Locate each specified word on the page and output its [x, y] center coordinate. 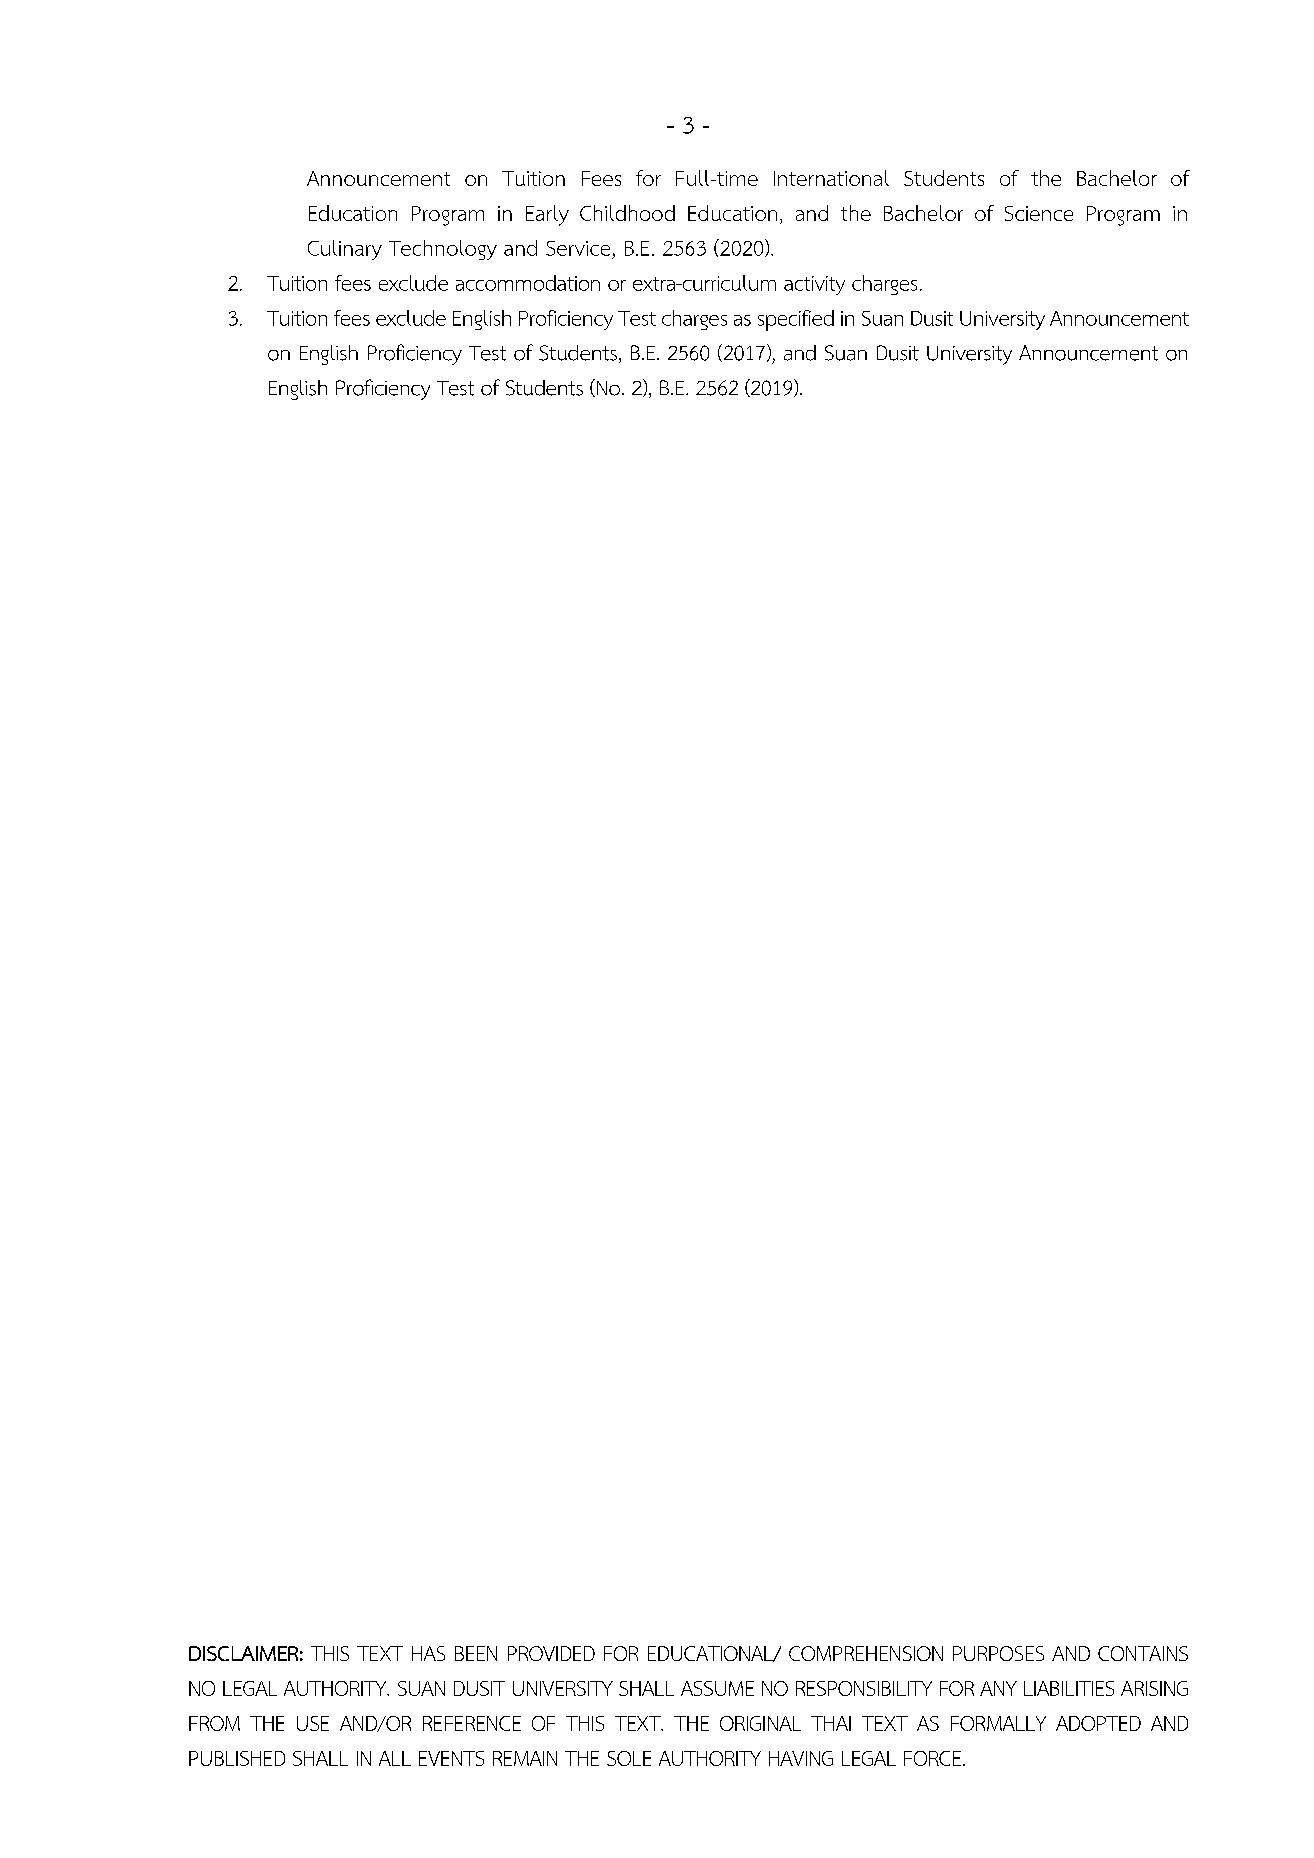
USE [313, 1723]
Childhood [627, 213]
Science [1039, 213]
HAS [428, 1653]
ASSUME [717, 1688]
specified [796, 320]
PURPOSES [998, 1653]
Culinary [345, 250]
